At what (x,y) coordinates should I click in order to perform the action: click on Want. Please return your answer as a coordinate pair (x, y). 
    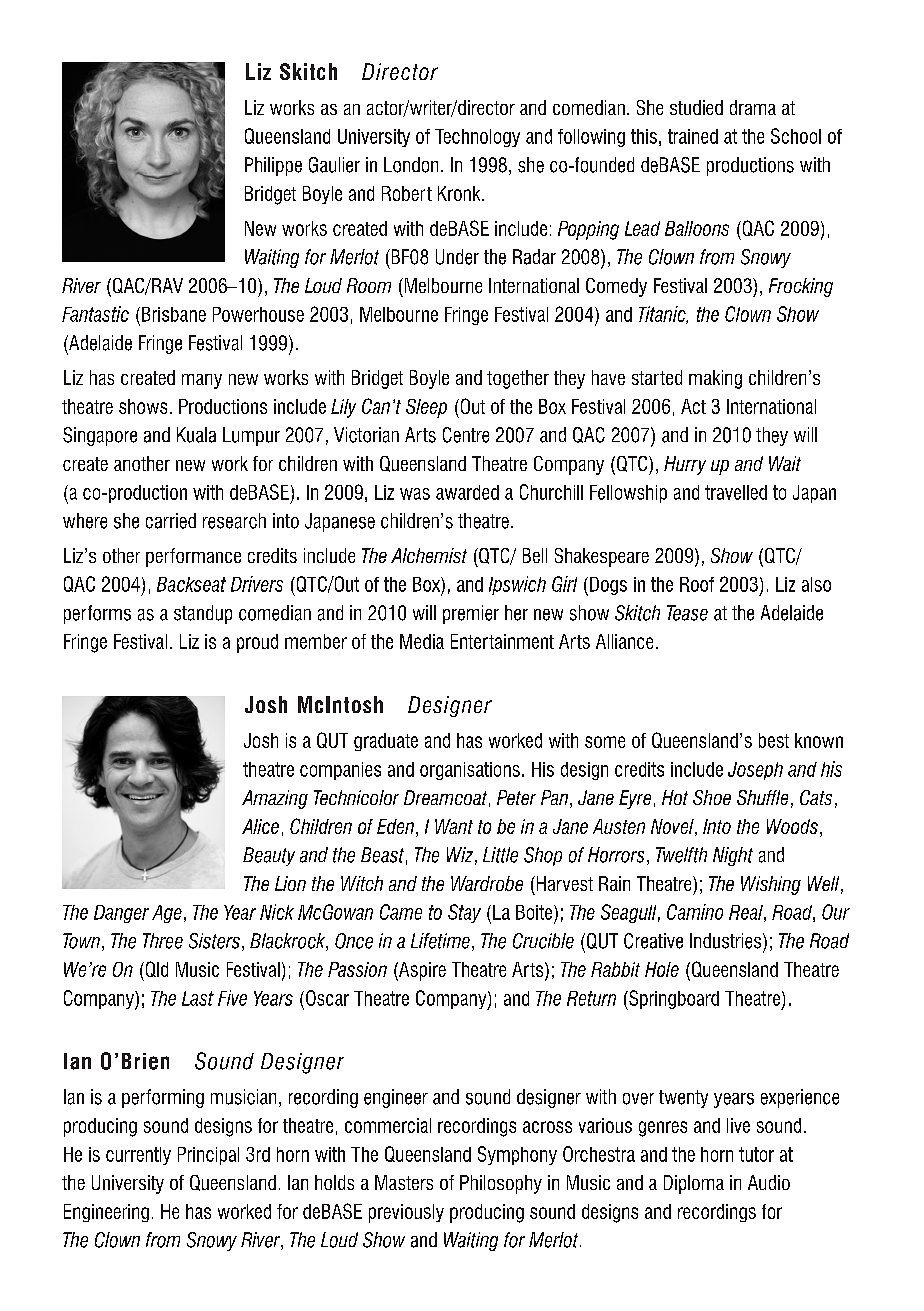
    Looking at the image, I should click on (454, 826).
